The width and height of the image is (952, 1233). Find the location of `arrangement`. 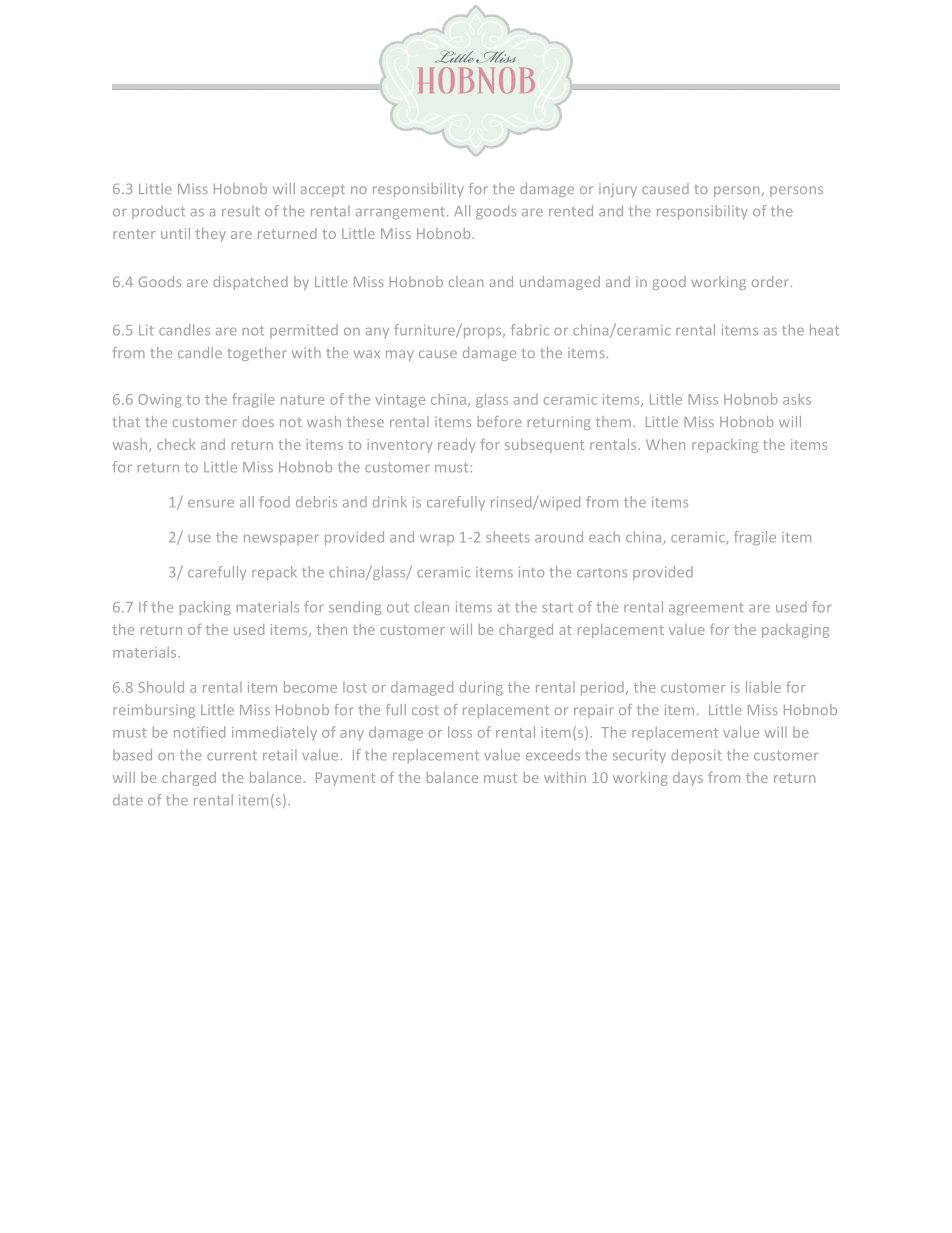

arrangement is located at coordinates (402, 213).
